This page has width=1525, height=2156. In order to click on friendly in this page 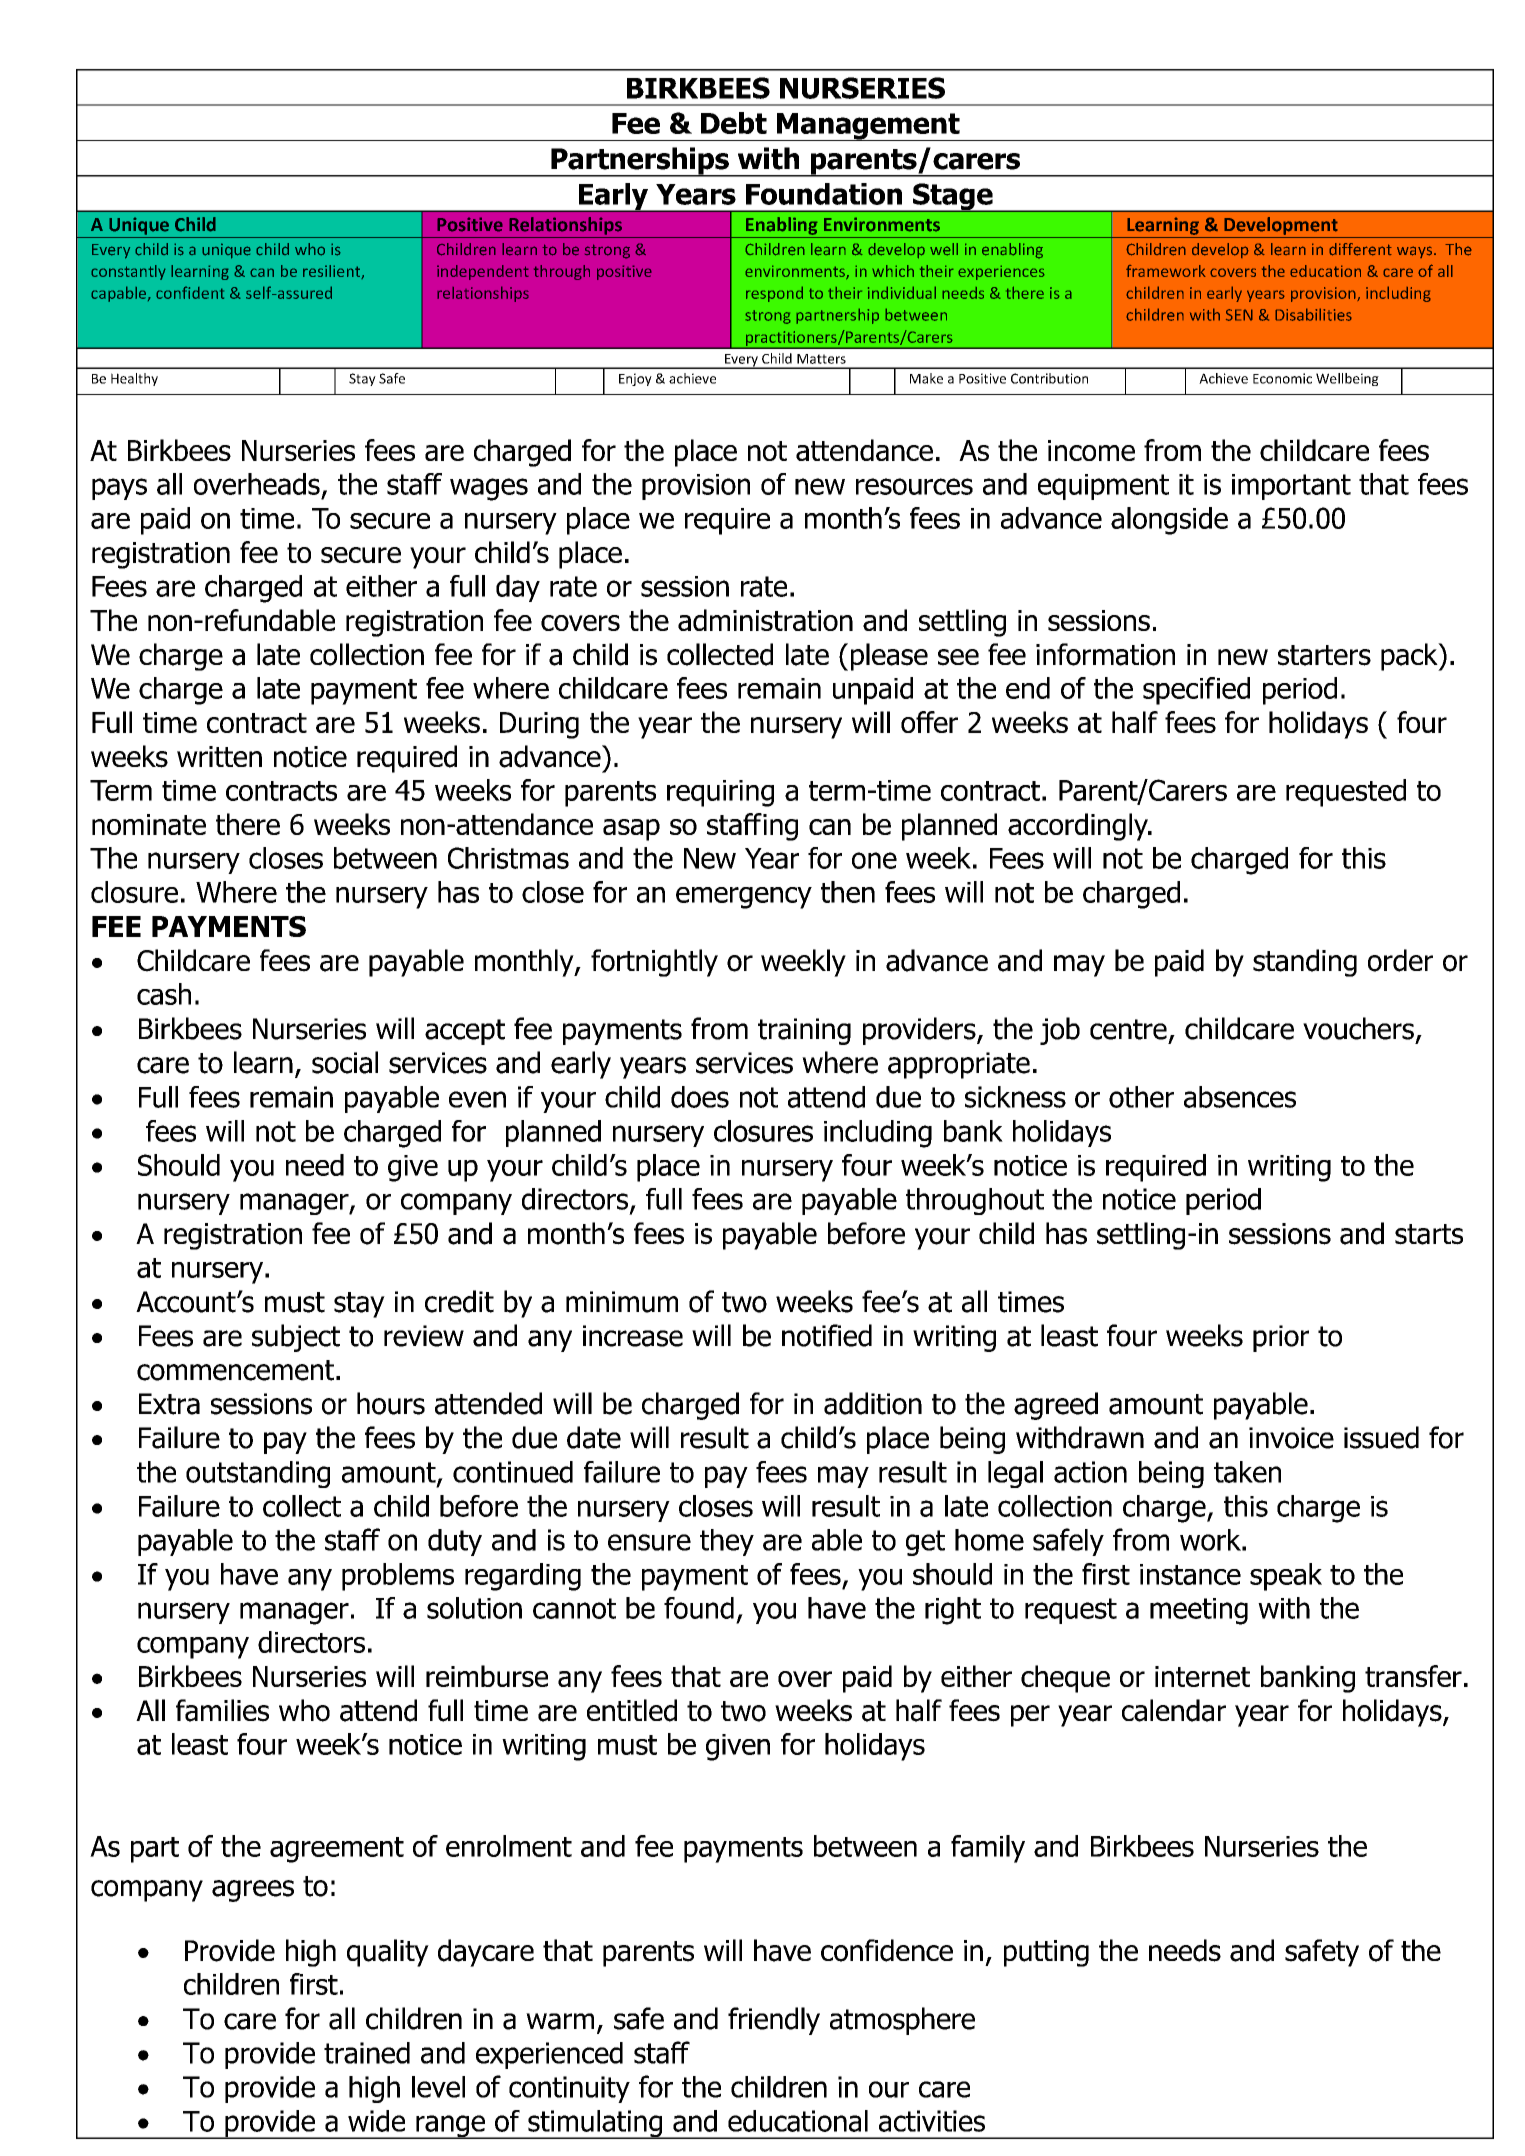, I will do `click(774, 2021)`.
